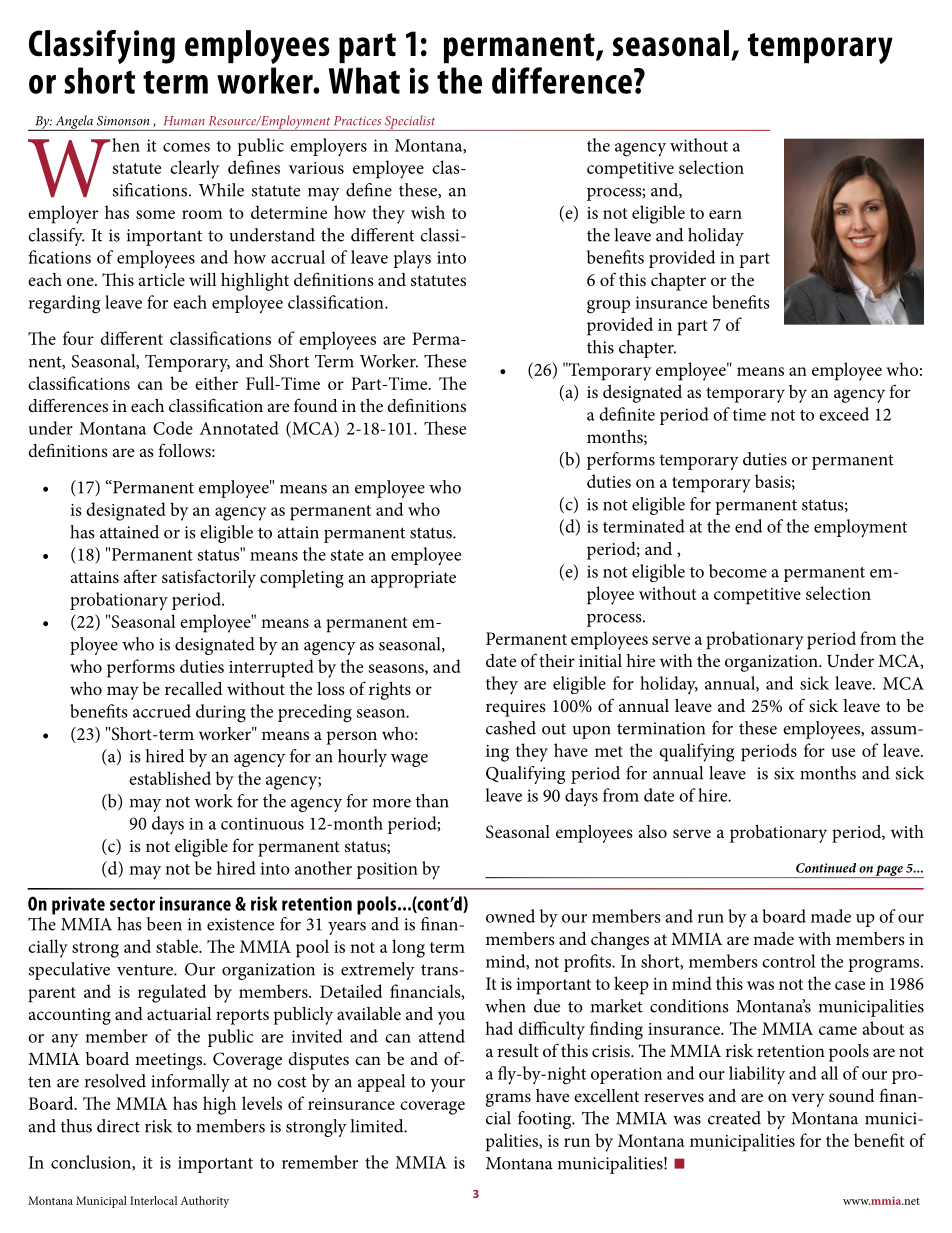 The height and width of the screenshot is (1233, 952). What do you see at coordinates (357, 121) in the screenshot?
I see `Practices` at bounding box center [357, 121].
